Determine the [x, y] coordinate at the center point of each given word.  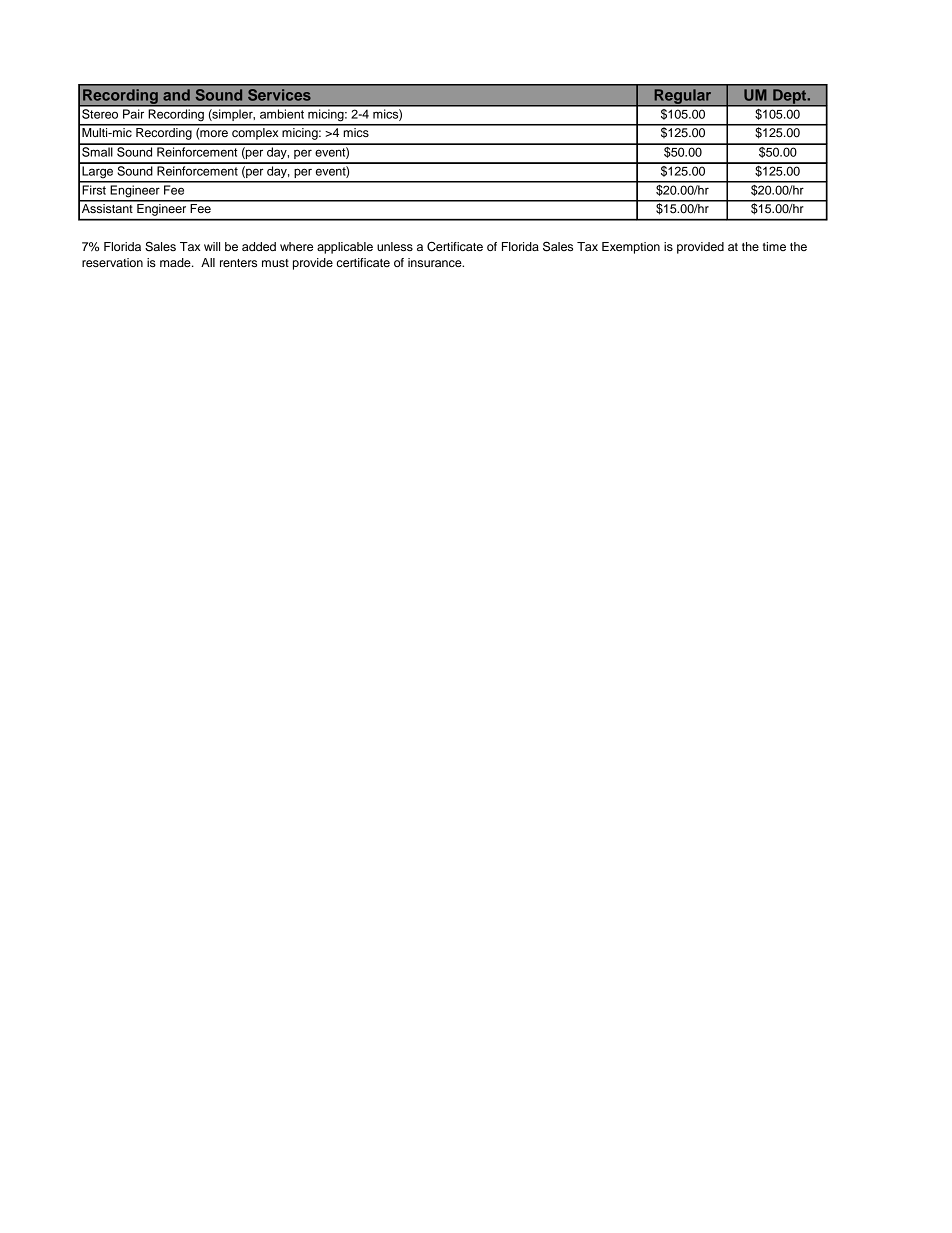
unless [395, 246]
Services [279, 95]
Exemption [631, 248]
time [774, 246]
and [176, 95]
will [212, 246]
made [176, 262]
